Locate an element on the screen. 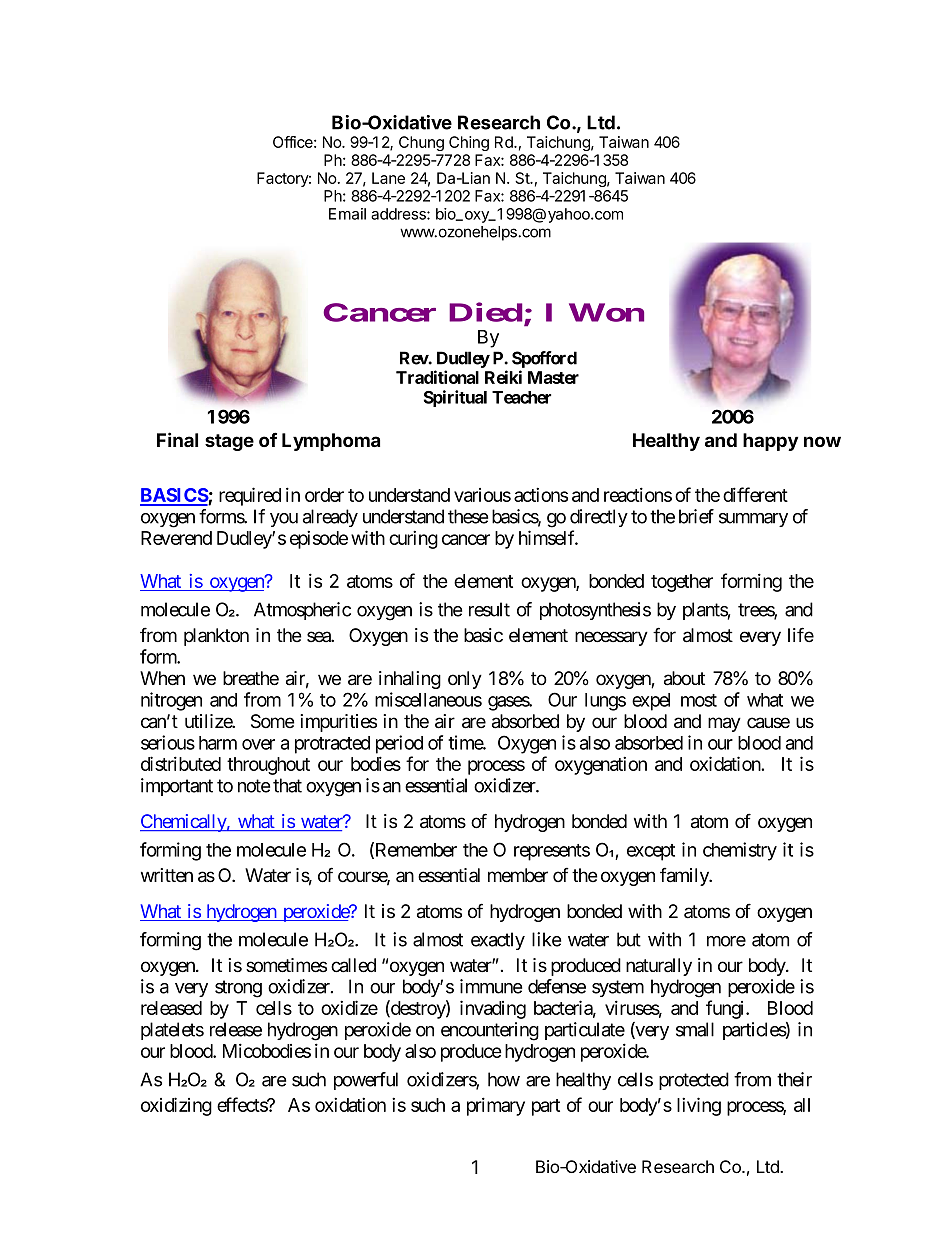  oxidizing is located at coordinates (176, 1106).
